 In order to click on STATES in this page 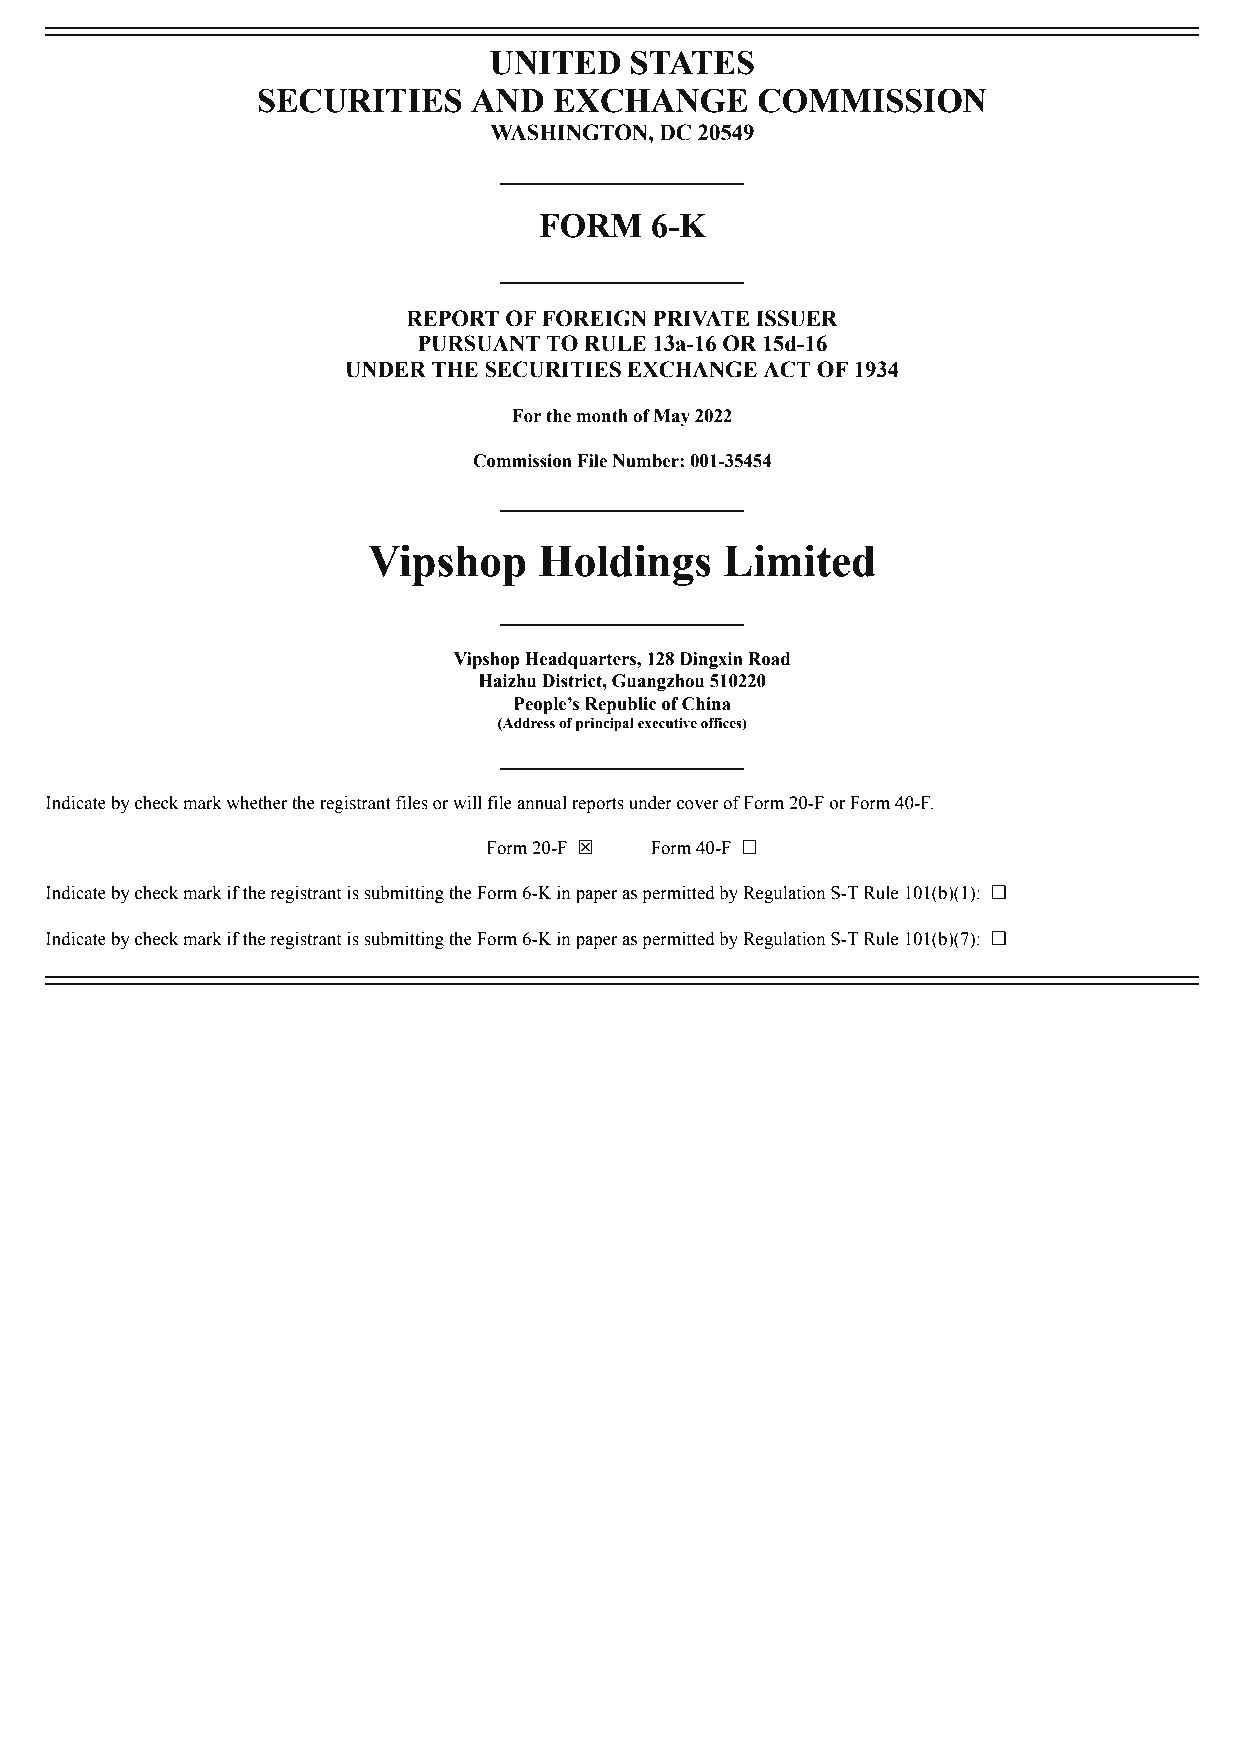, I will do `click(692, 62)`.
